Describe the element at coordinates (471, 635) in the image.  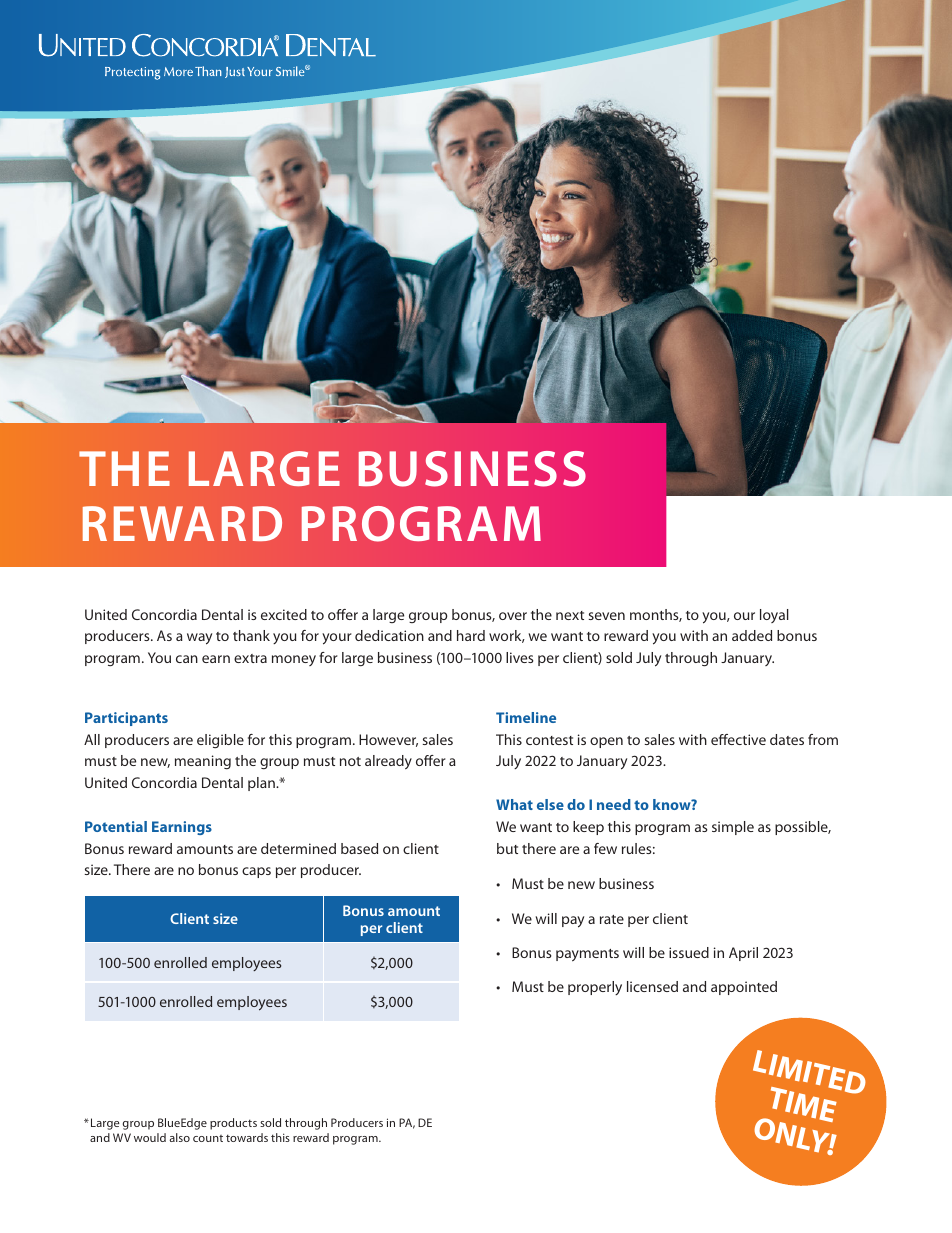
I see `hard` at that location.
